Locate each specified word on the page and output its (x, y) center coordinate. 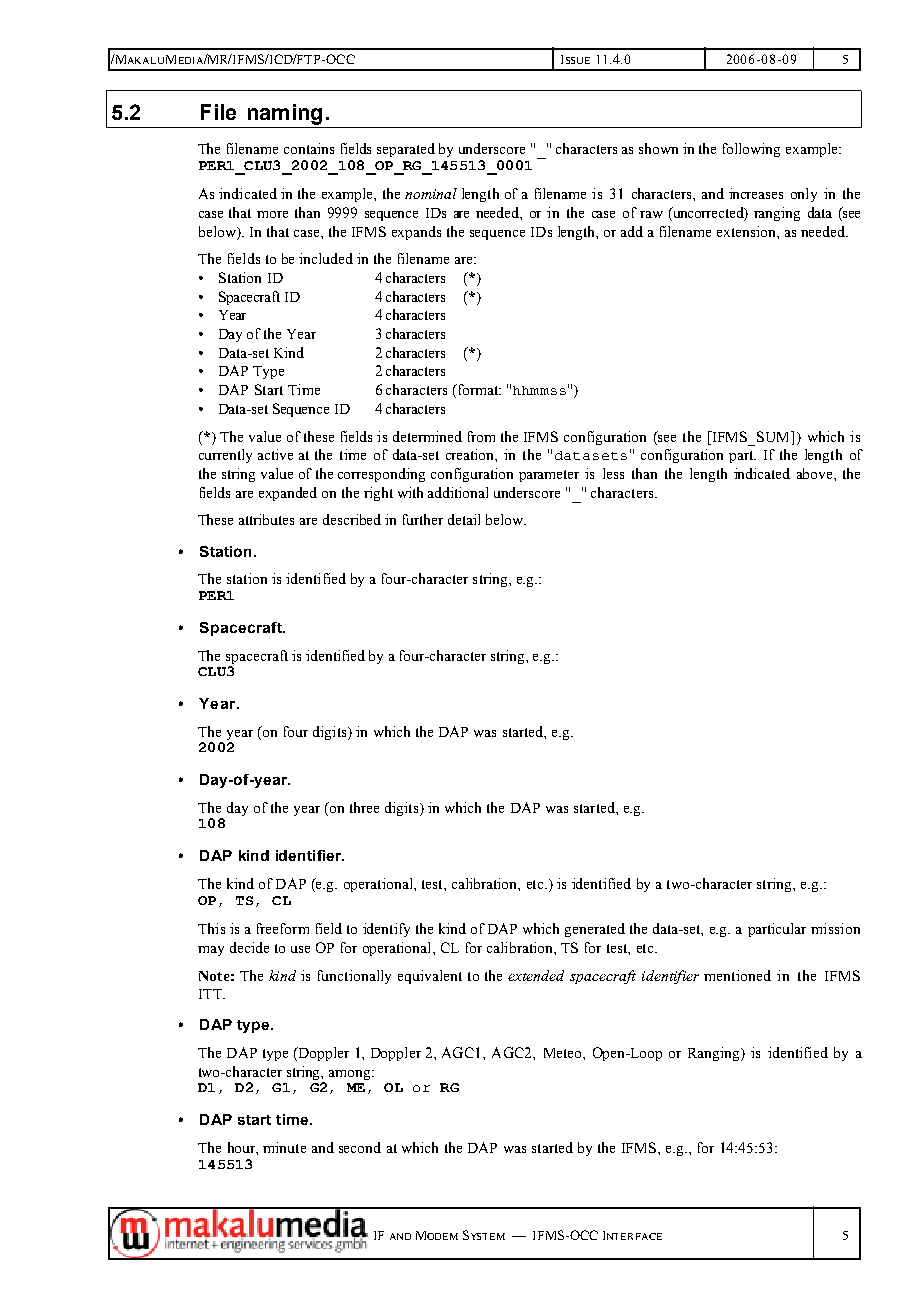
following (751, 150)
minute (284, 1147)
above (816, 473)
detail (464, 519)
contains (309, 148)
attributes (266, 519)
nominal (431, 193)
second (360, 1147)
